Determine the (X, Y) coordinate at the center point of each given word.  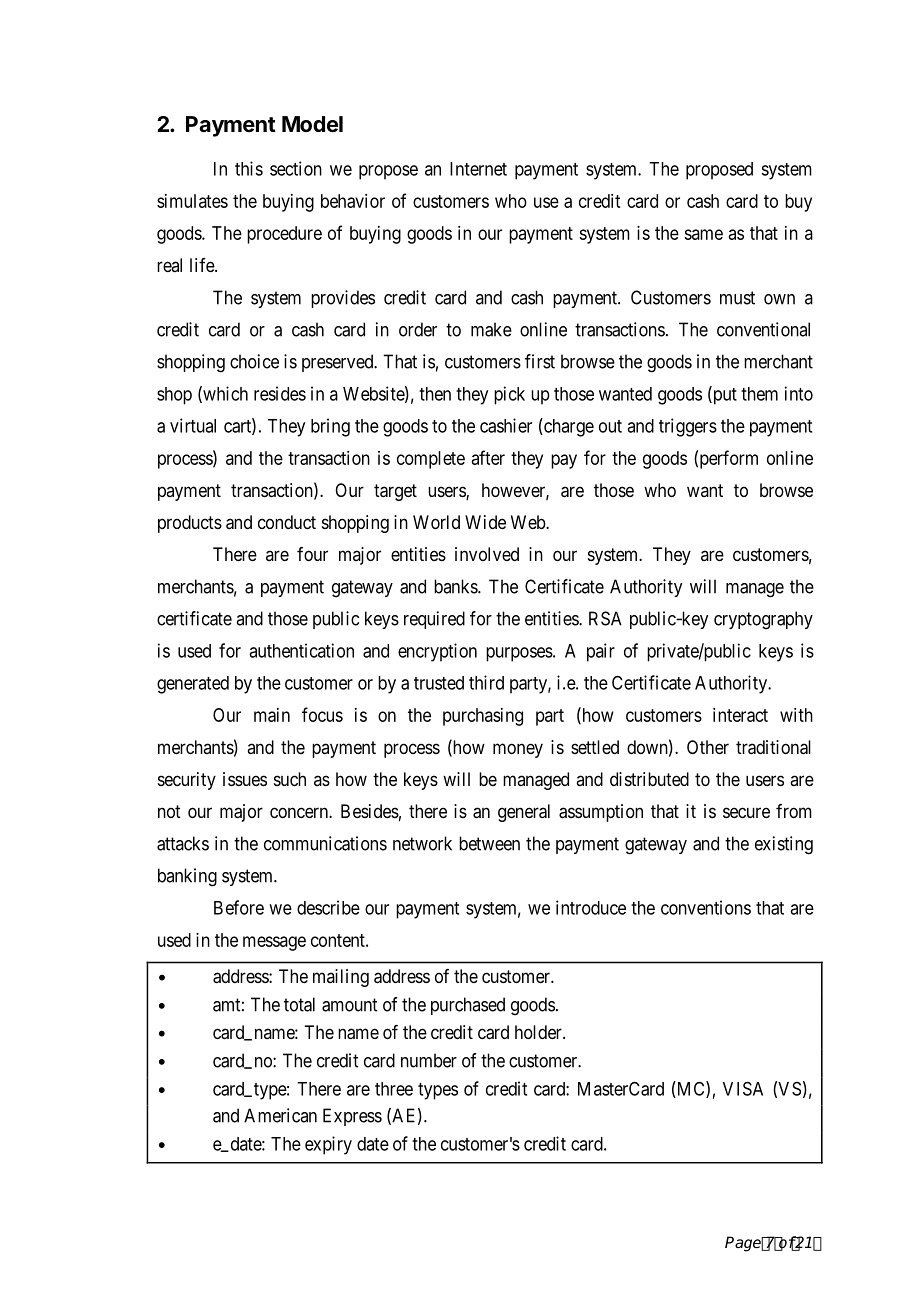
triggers (688, 427)
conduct (287, 522)
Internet (478, 169)
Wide (485, 522)
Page (744, 1244)
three (394, 1089)
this (249, 168)
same (703, 234)
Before (239, 907)
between (489, 843)
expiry (328, 1145)
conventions (706, 907)
